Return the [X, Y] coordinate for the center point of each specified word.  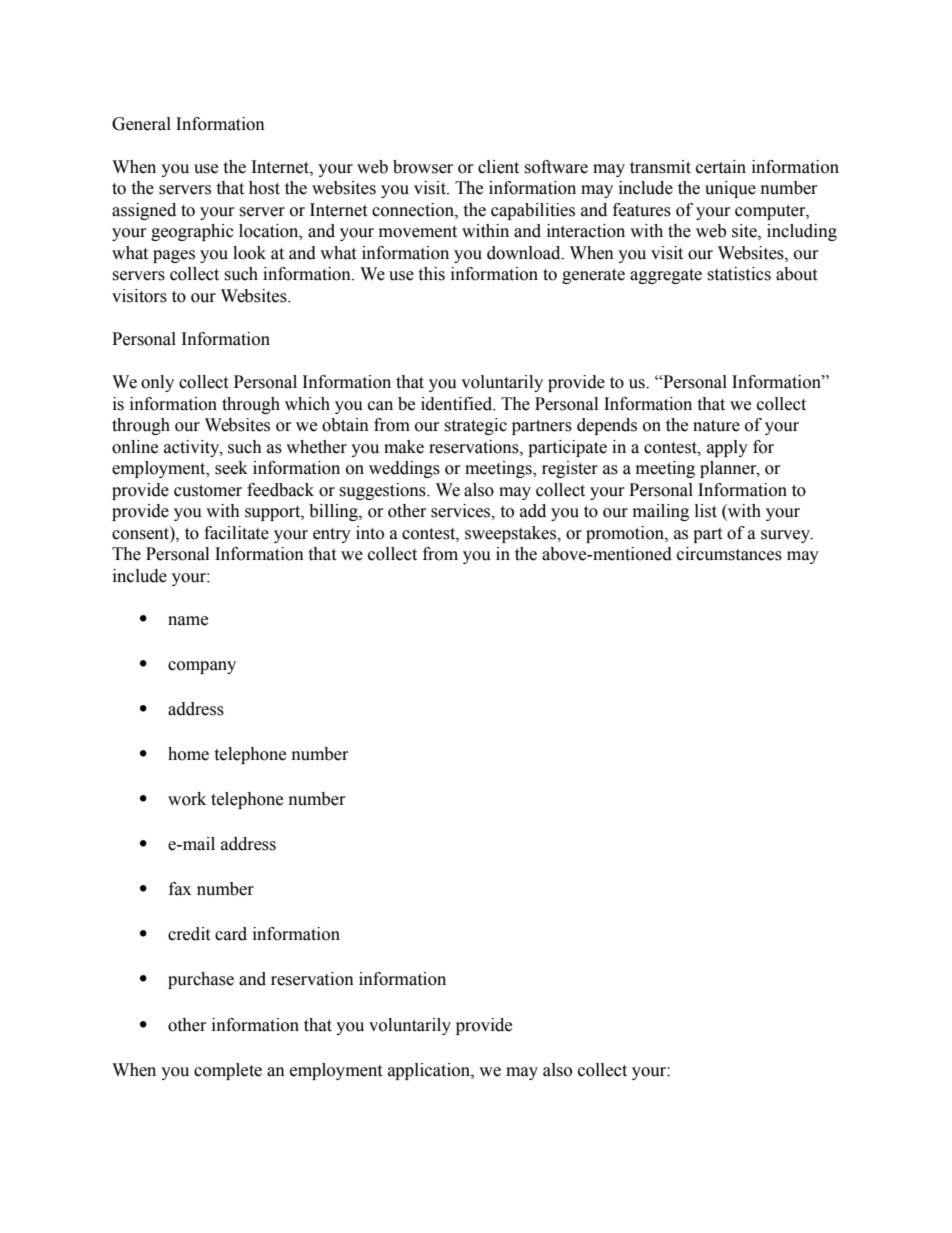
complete [228, 1071]
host [264, 188]
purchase [201, 980]
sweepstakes [511, 534]
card [231, 934]
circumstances [729, 554]
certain [721, 167]
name [188, 621]
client [498, 167]
